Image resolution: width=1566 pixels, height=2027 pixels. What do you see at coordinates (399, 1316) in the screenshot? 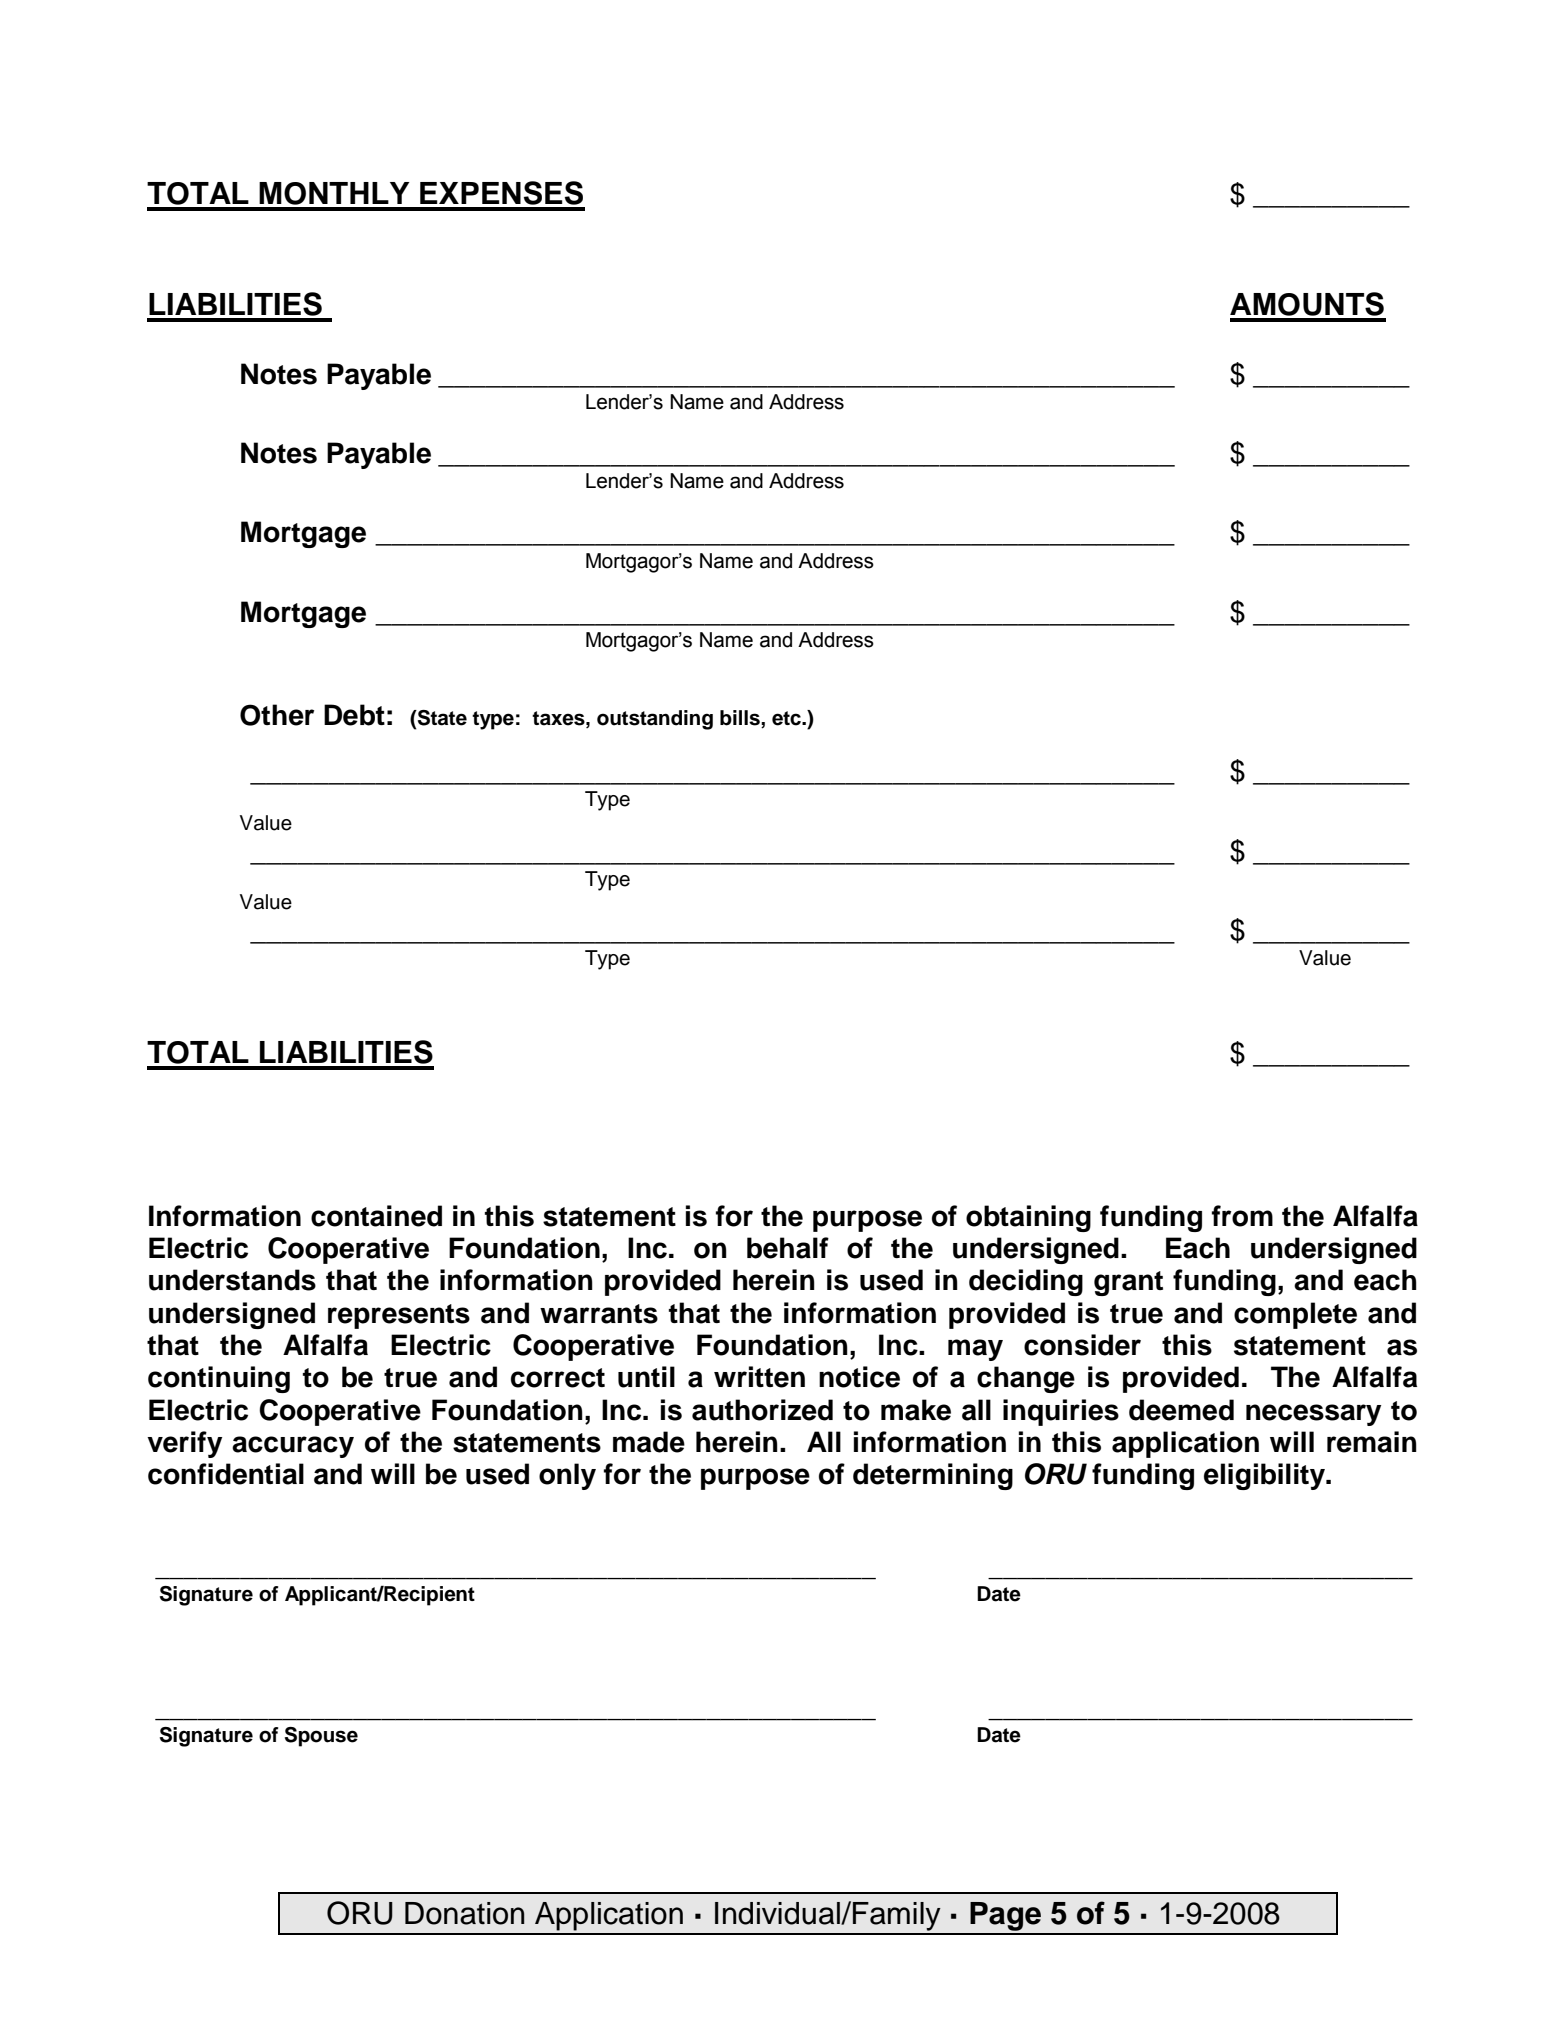
I see `represents` at bounding box center [399, 1316].
